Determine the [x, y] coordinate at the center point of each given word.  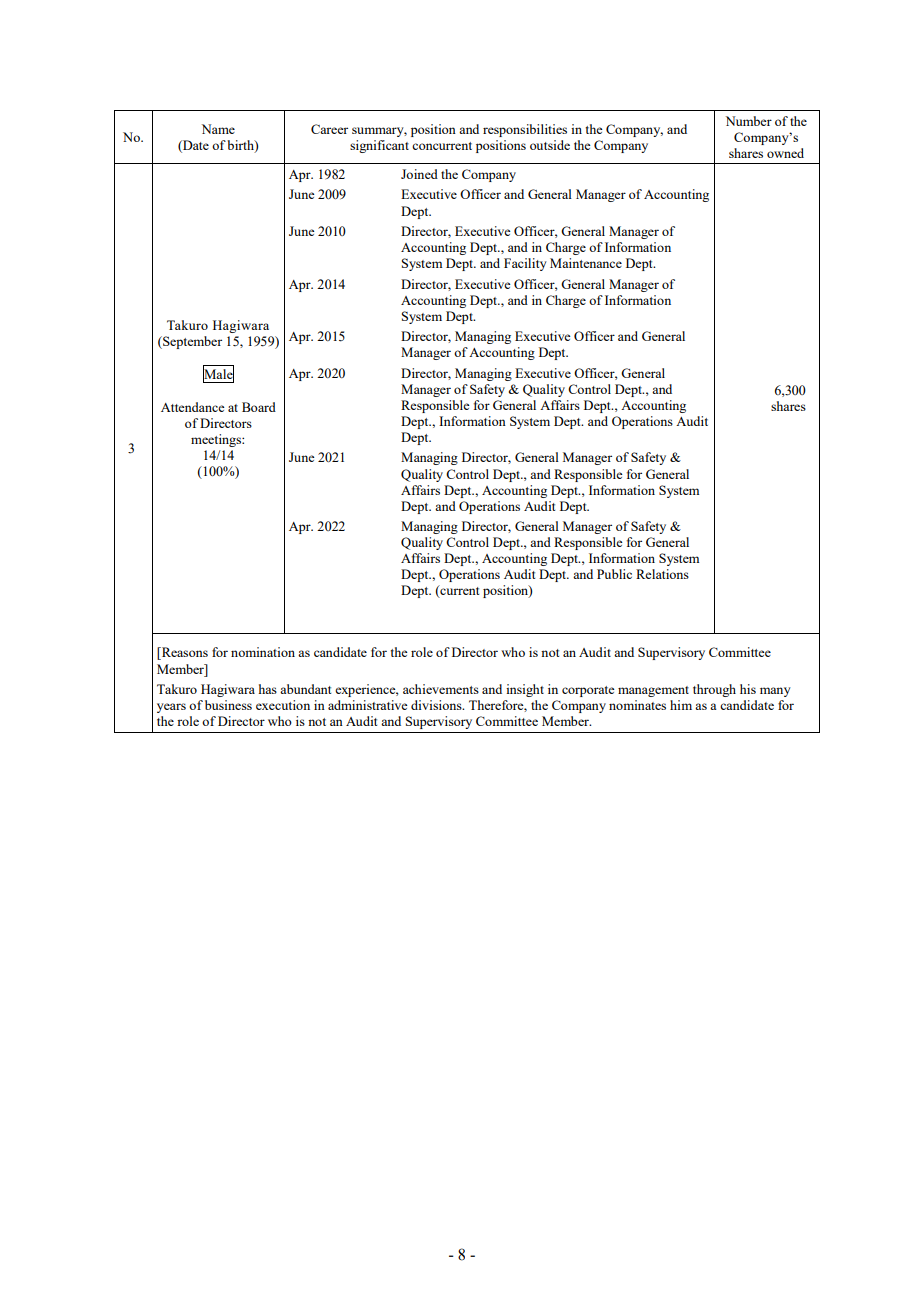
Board [259, 407]
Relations [662, 574]
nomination [263, 652]
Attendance [193, 407]
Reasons [183, 653]
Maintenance [586, 263]
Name [218, 129]
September [191, 342]
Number [749, 121]
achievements [441, 689]
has [268, 689]
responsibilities [525, 130]
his [748, 689]
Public [614, 574]
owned [785, 153]
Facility [525, 264]
